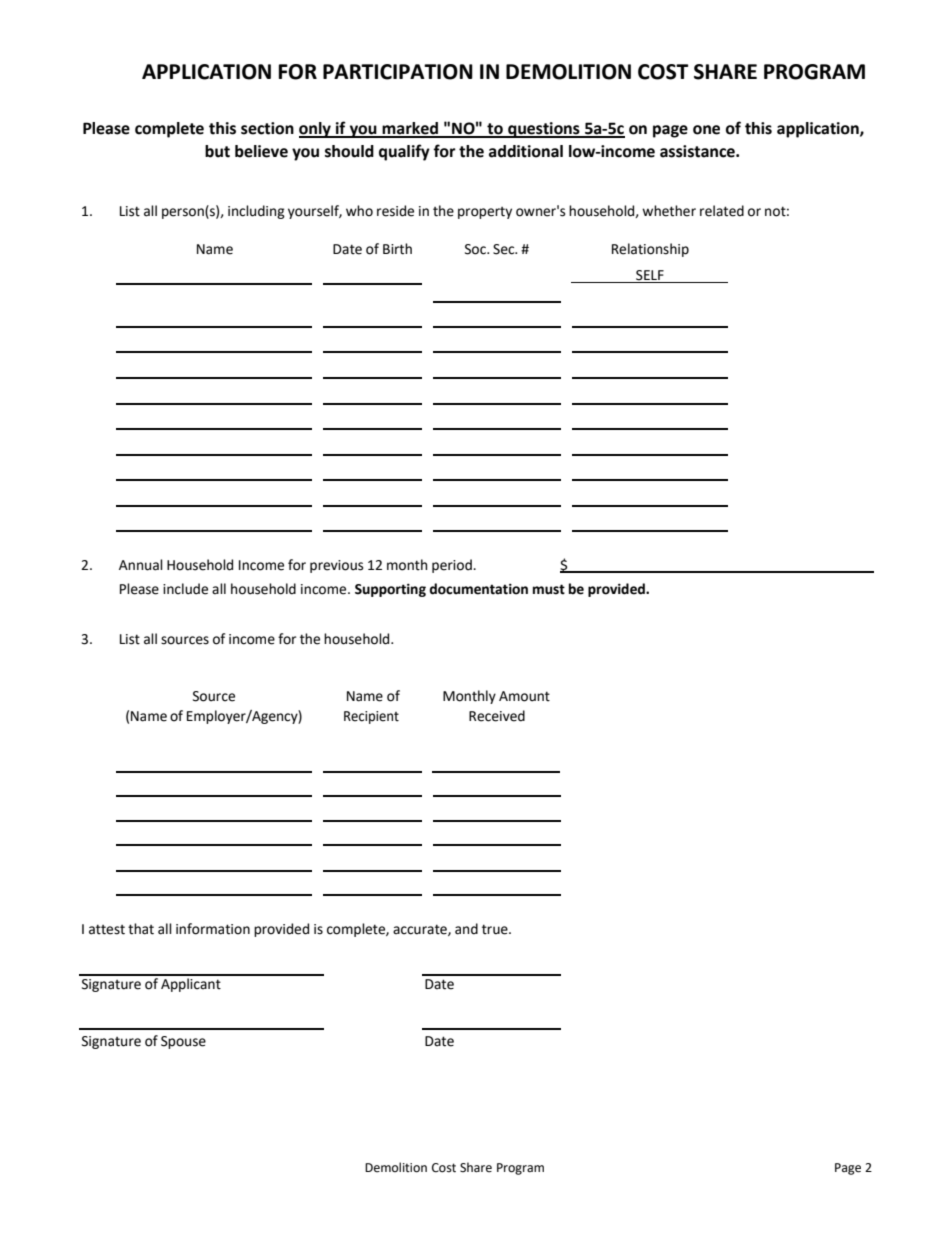 This screenshot has width=952, height=1233. I want to click on must, so click(549, 589).
